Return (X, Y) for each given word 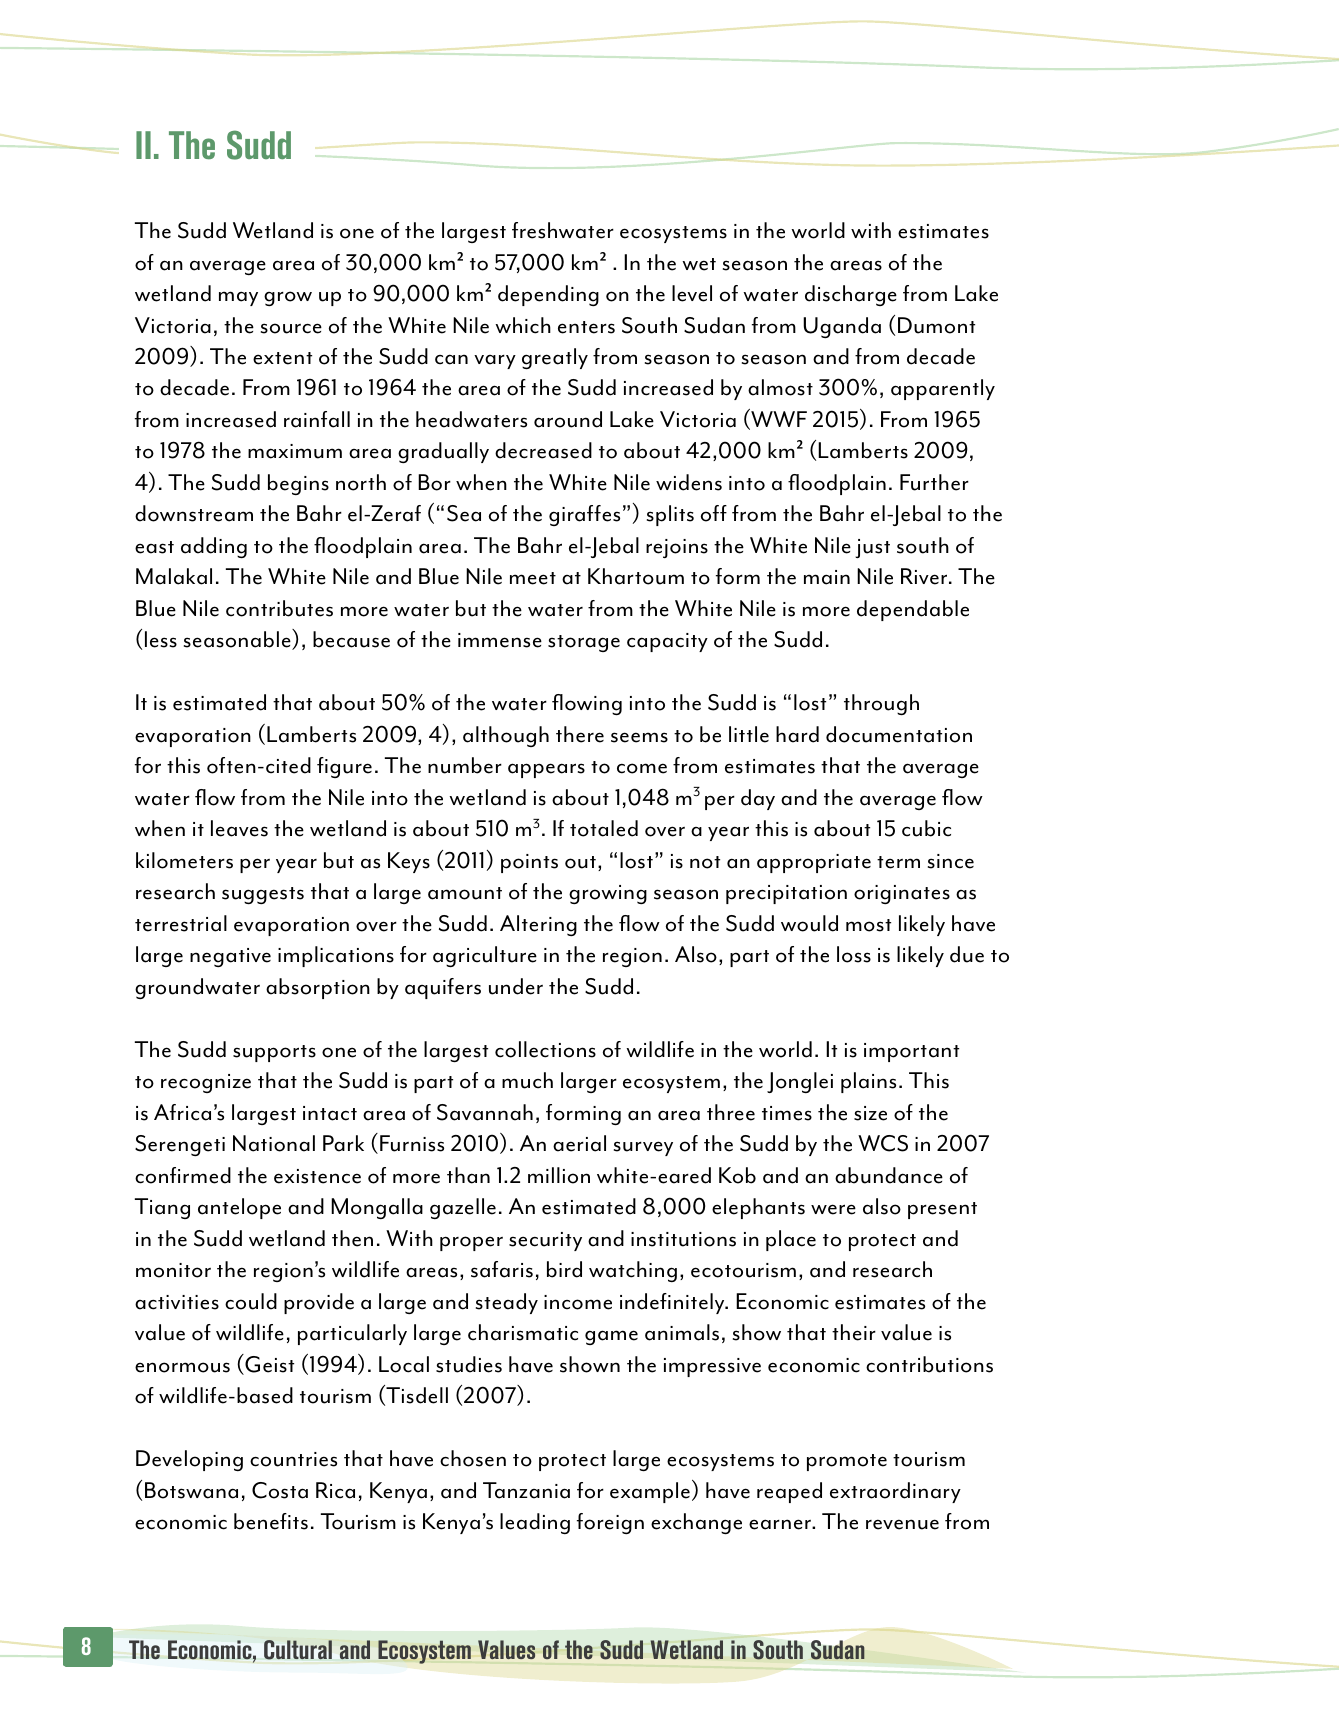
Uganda (842, 327)
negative (230, 957)
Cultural (298, 1650)
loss (854, 954)
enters (586, 327)
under (516, 986)
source (291, 328)
